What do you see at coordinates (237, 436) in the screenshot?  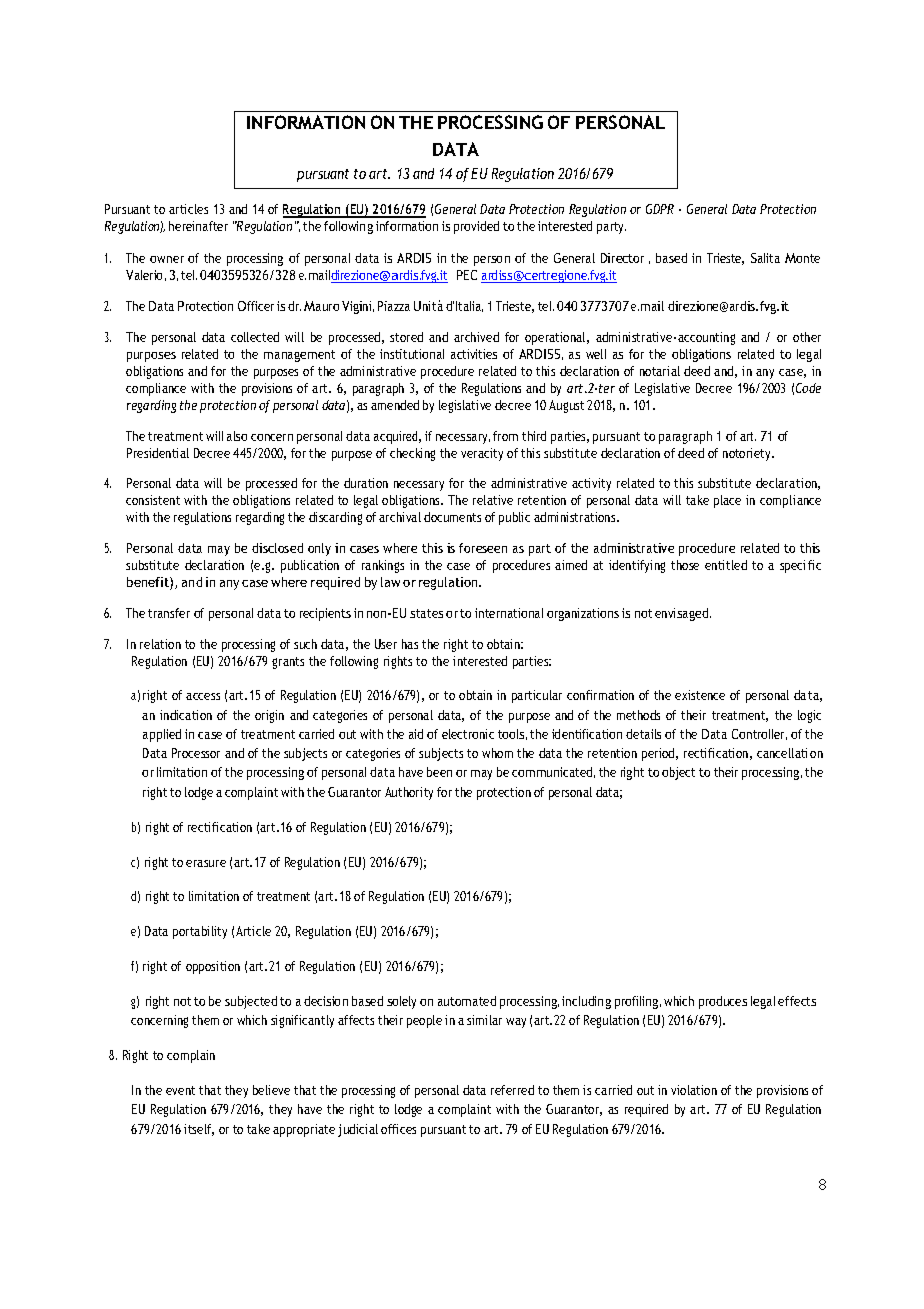 I see `also` at bounding box center [237, 436].
